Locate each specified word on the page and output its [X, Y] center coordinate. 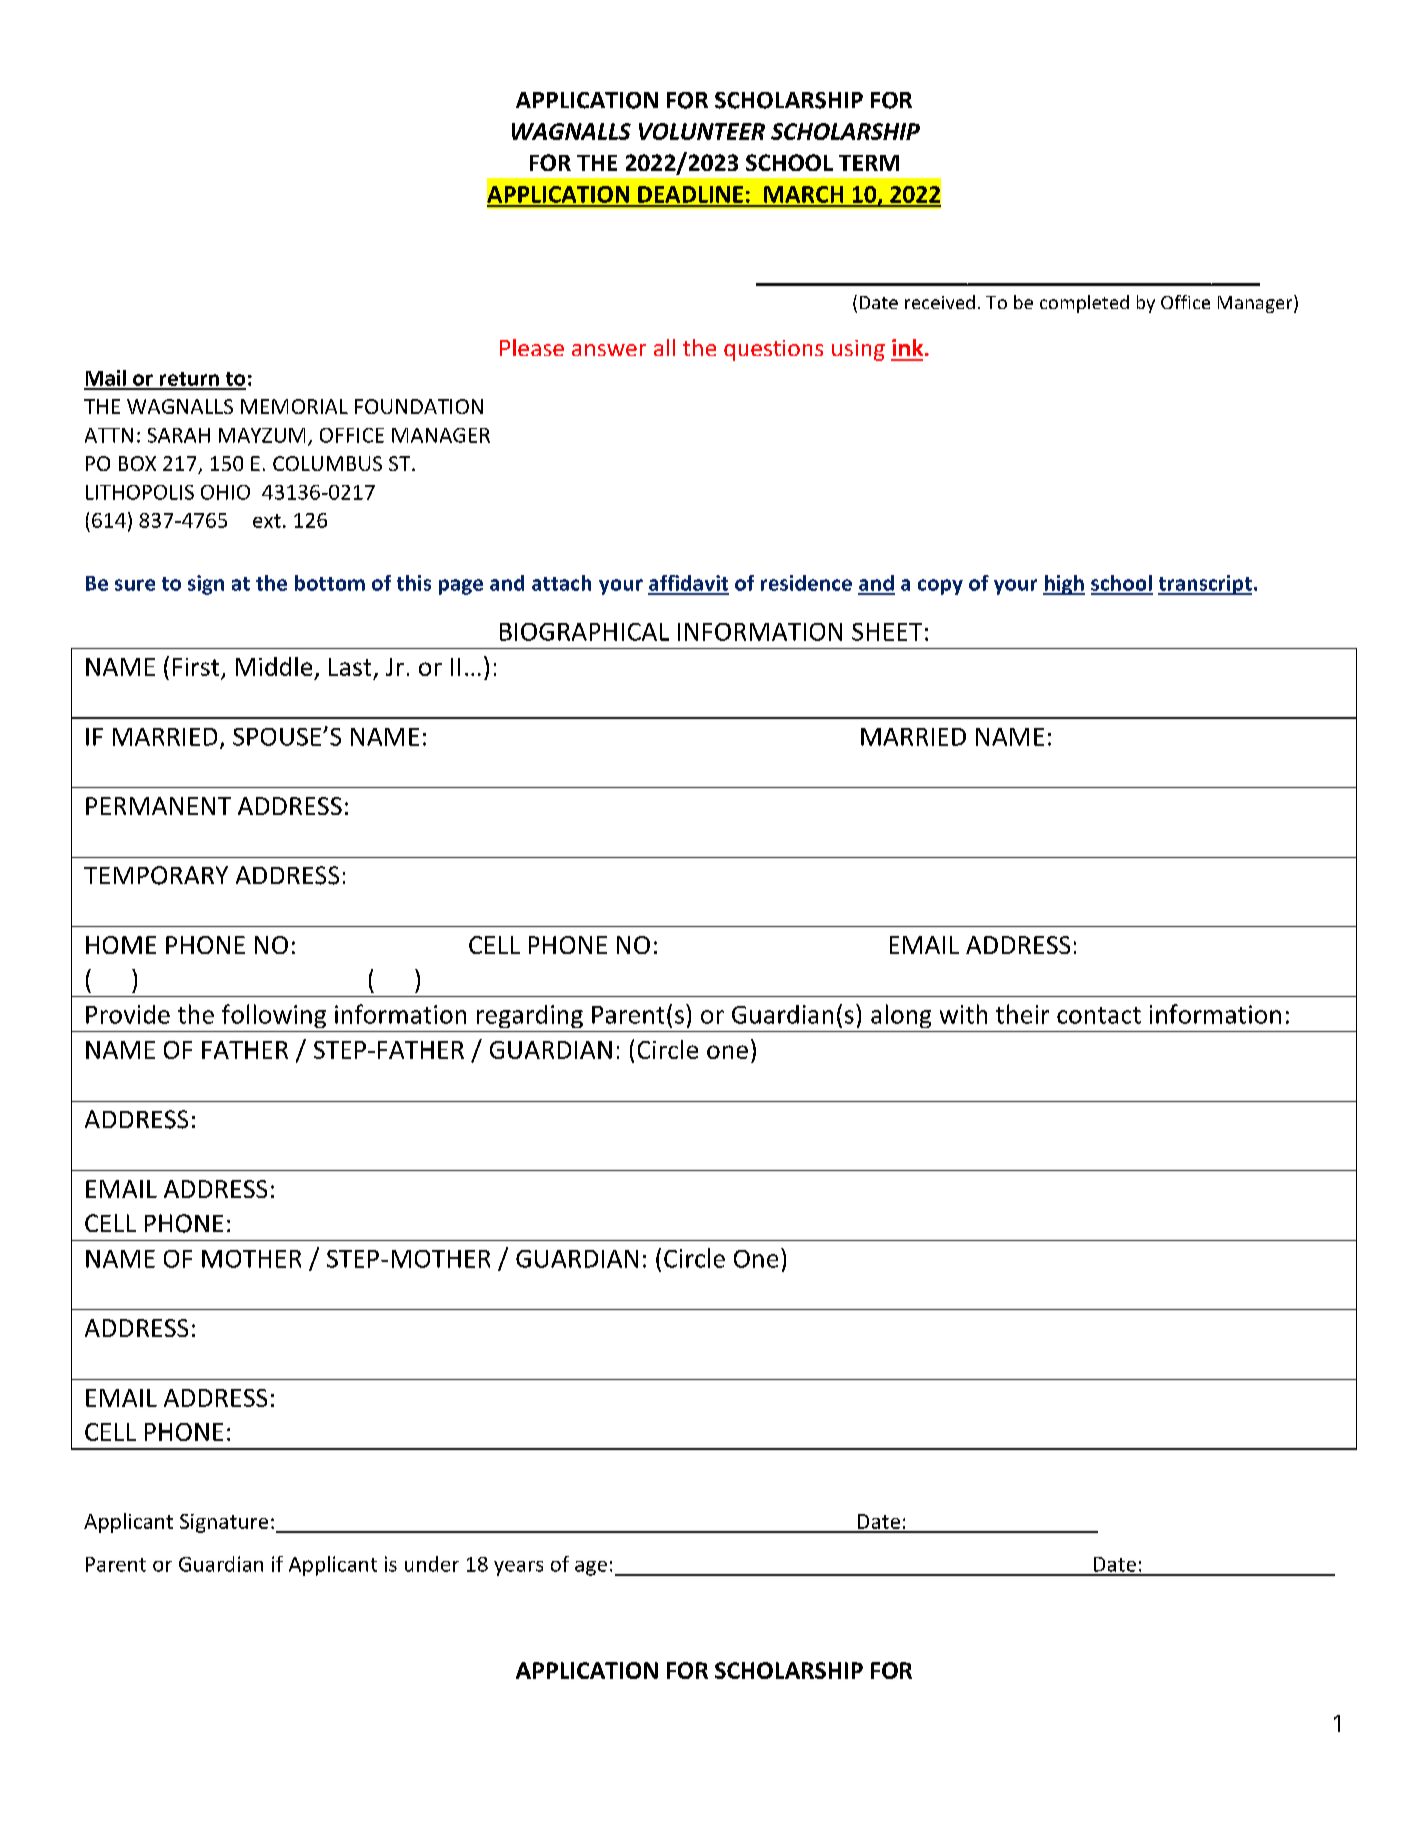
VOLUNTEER [702, 131]
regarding [530, 1016]
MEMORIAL [294, 406]
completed [1084, 304]
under [432, 1564]
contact [1099, 1015]
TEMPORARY [156, 875]
